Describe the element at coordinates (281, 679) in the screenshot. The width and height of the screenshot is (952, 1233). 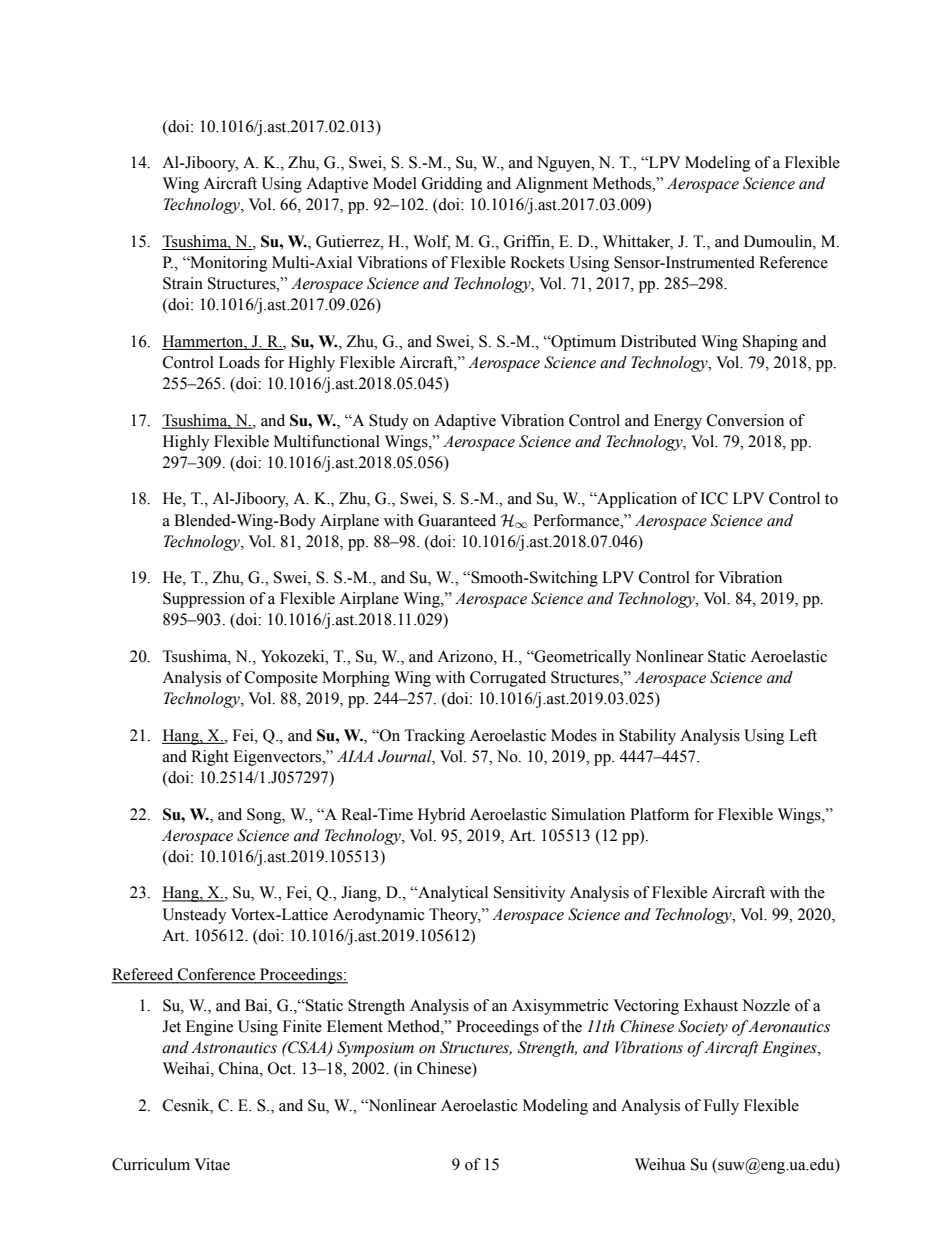
I see `Composite` at that location.
